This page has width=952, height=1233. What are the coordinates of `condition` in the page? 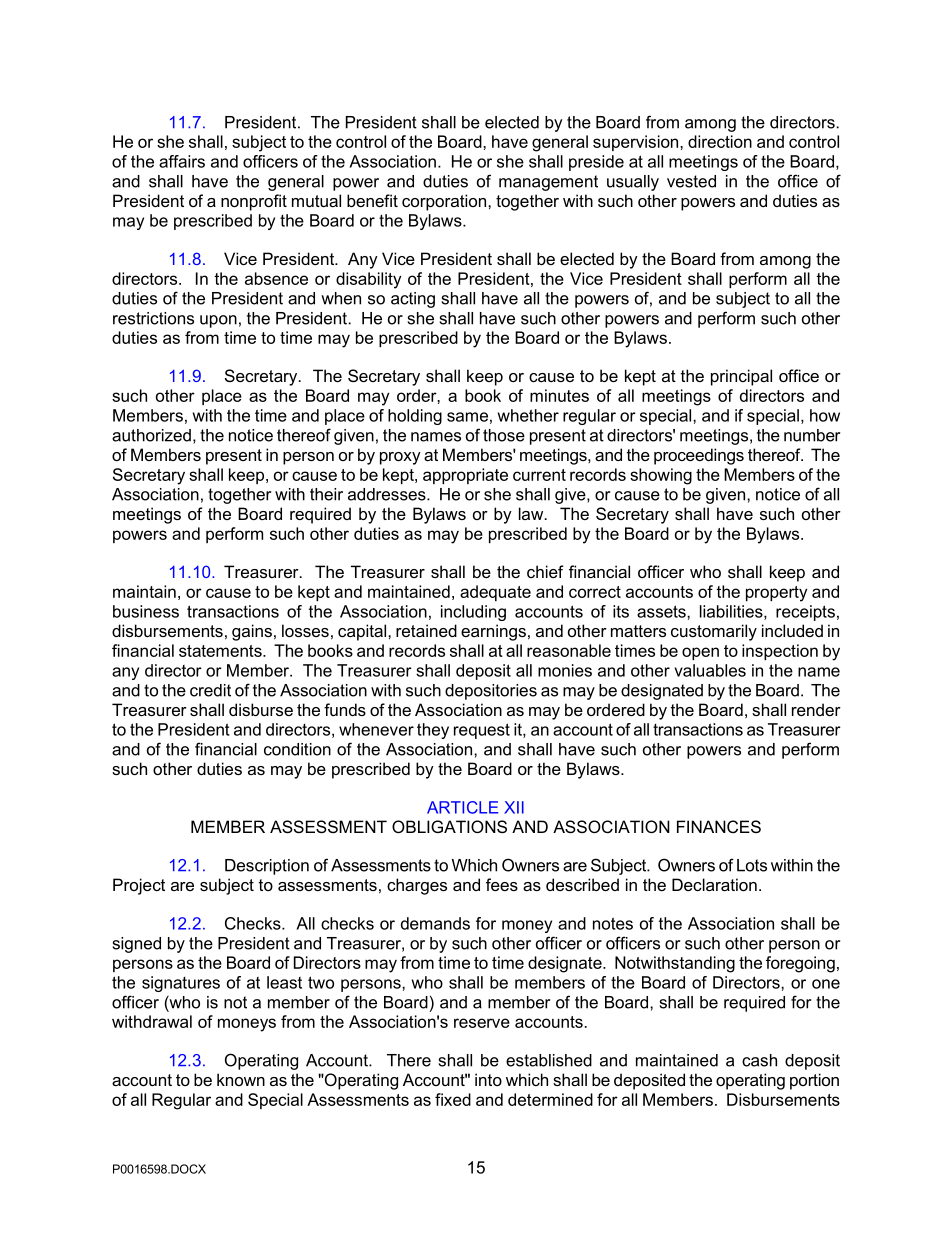 It's located at (297, 749).
